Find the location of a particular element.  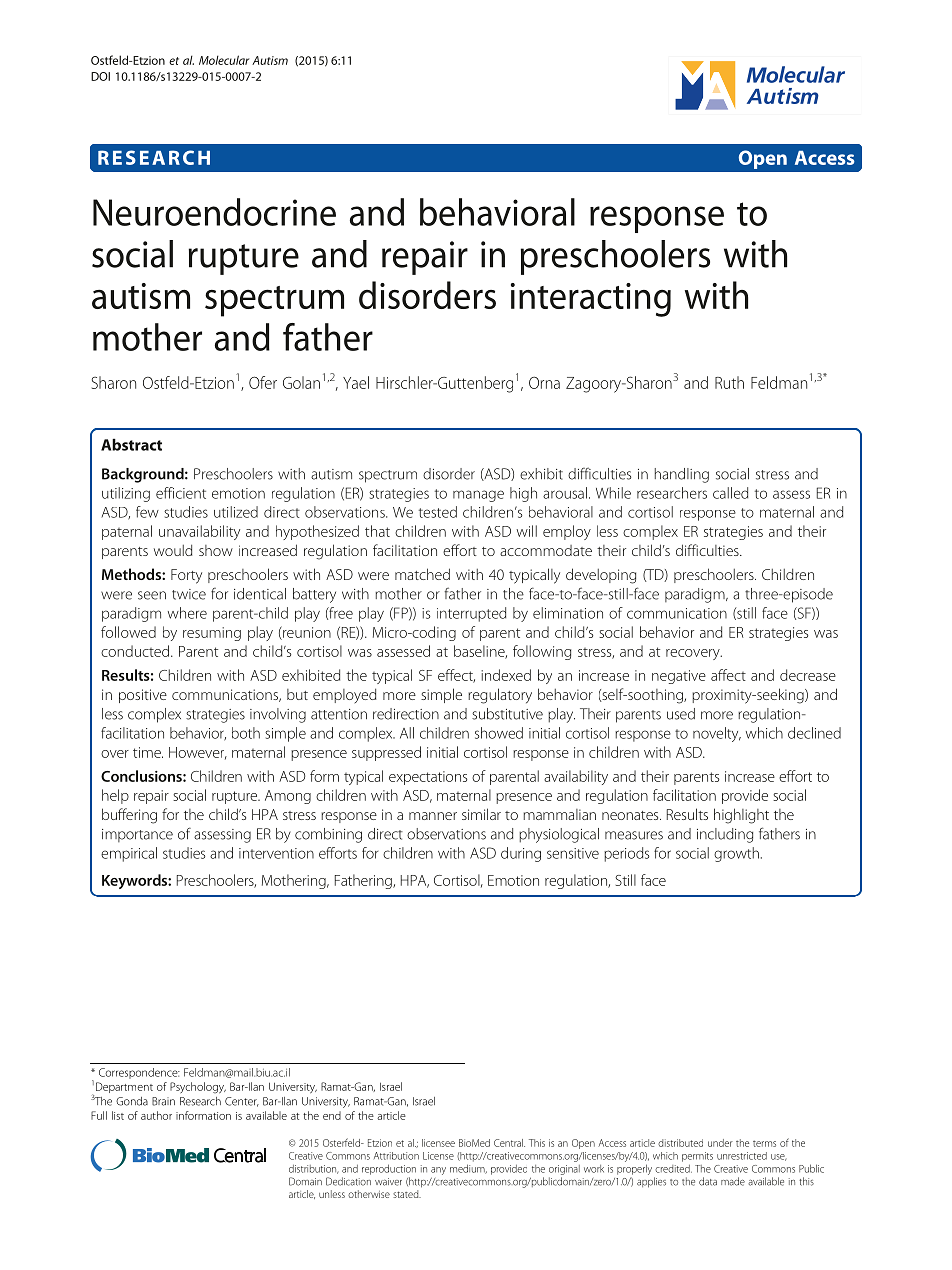

Molecular is located at coordinates (224, 60).
